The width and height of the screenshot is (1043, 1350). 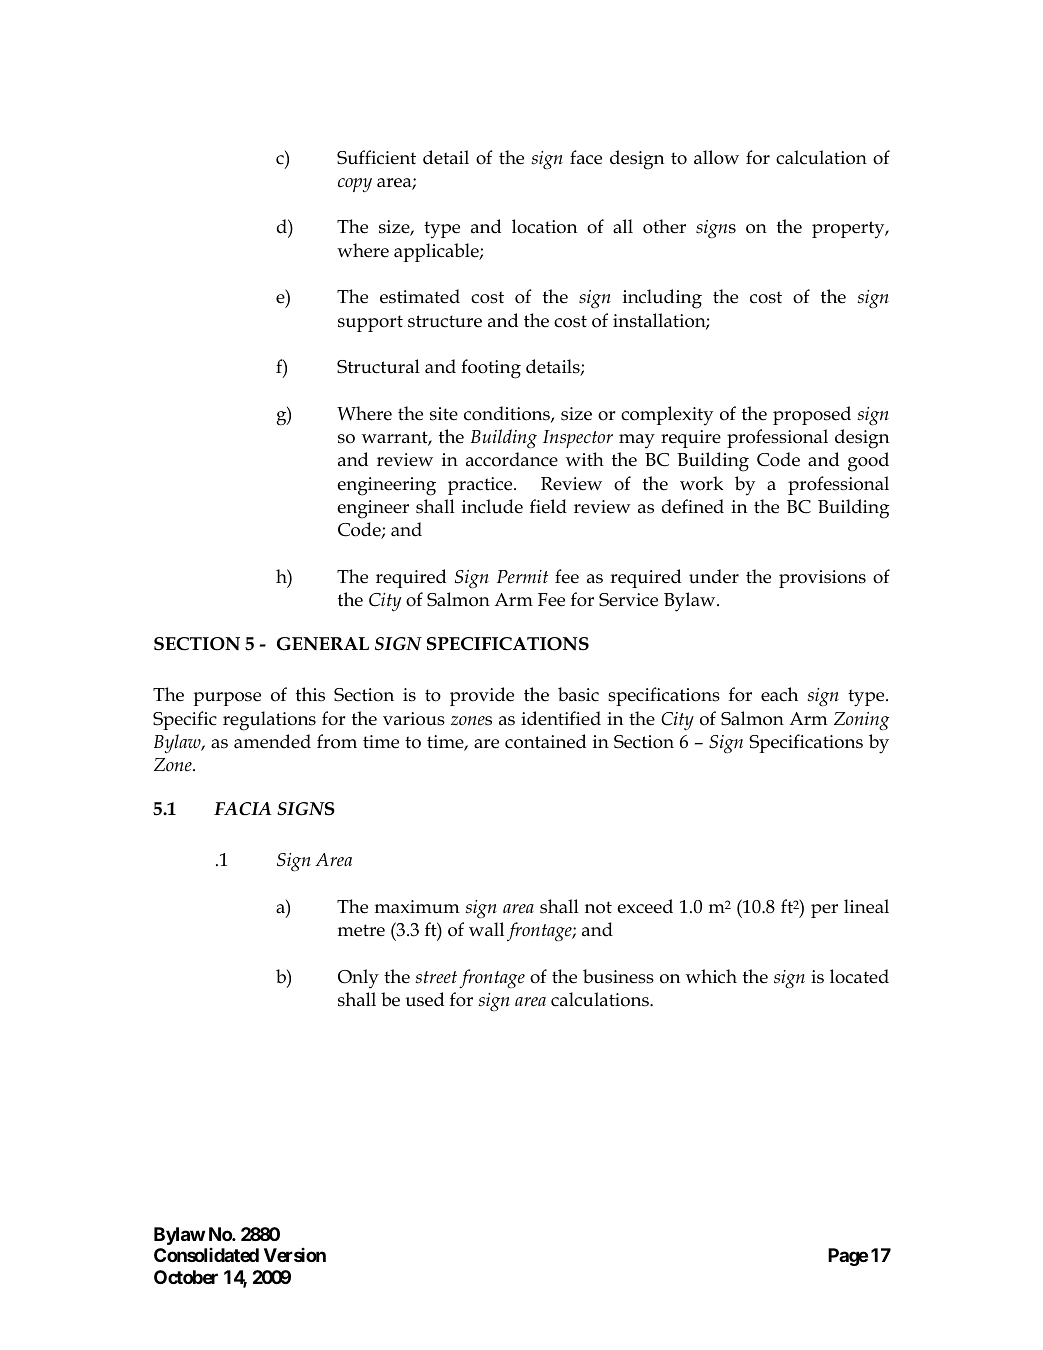 What do you see at coordinates (544, 226) in the screenshot?
I see `location` at bounding box center [544, 226].
